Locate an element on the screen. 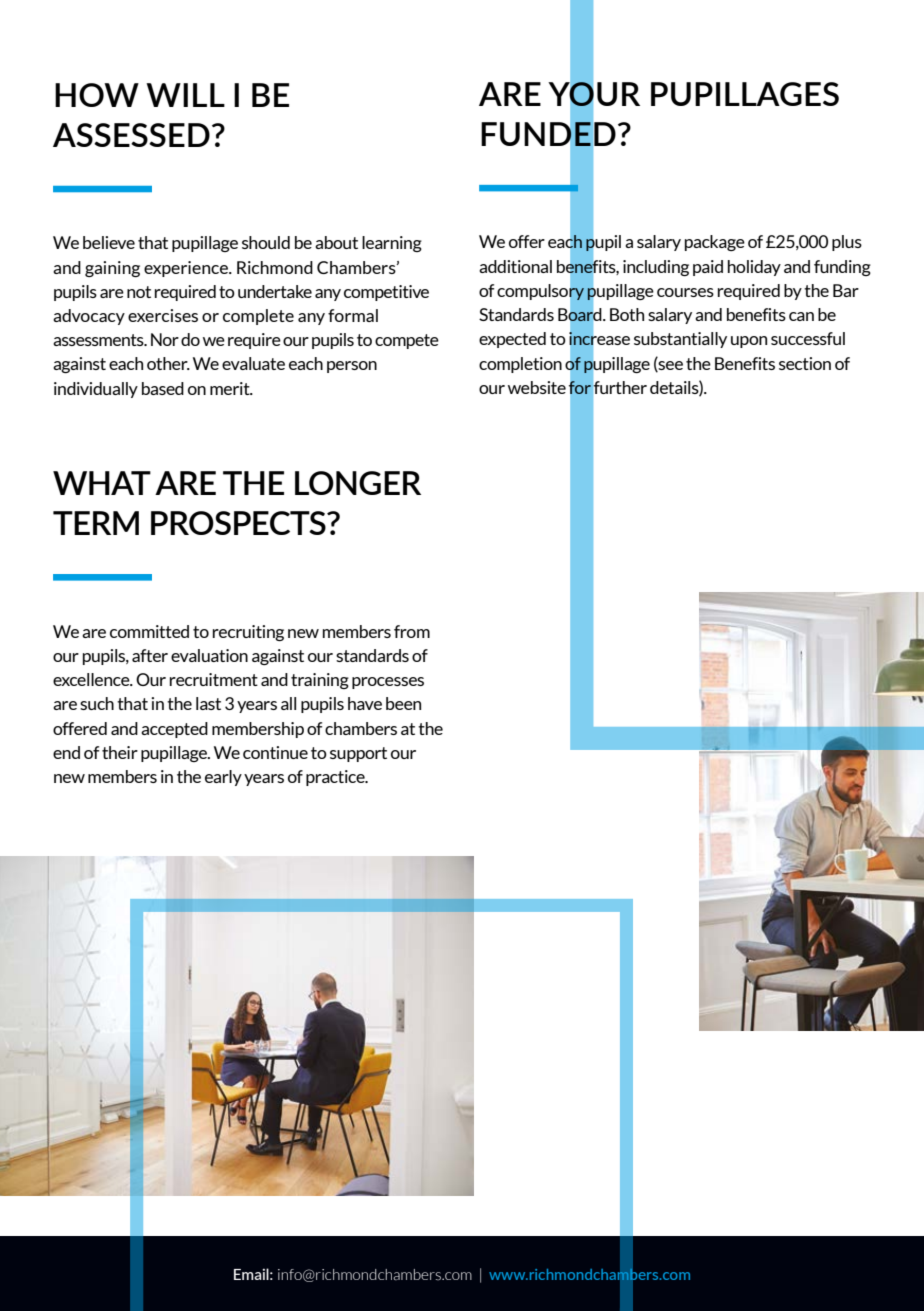 The image size is (924, 1311). additional is located at coordinates (515, 266).
